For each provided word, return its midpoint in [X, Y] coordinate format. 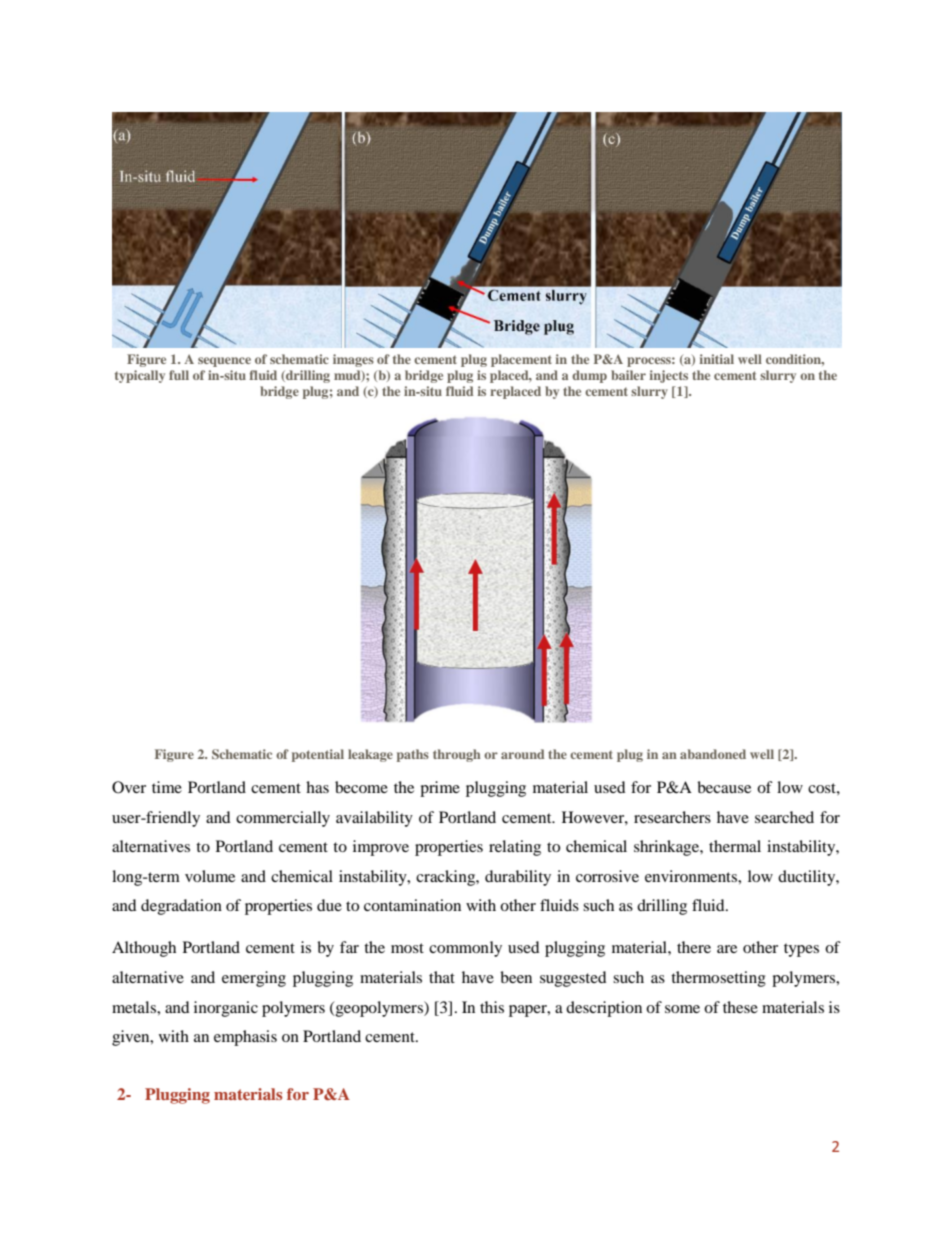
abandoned [713, 754]
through [457, 755]
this [492, 1007]
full [179, 375]
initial [716, 359]
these [740, 1007]
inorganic [226, 1009]
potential [318, 755]
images [353, 360]
